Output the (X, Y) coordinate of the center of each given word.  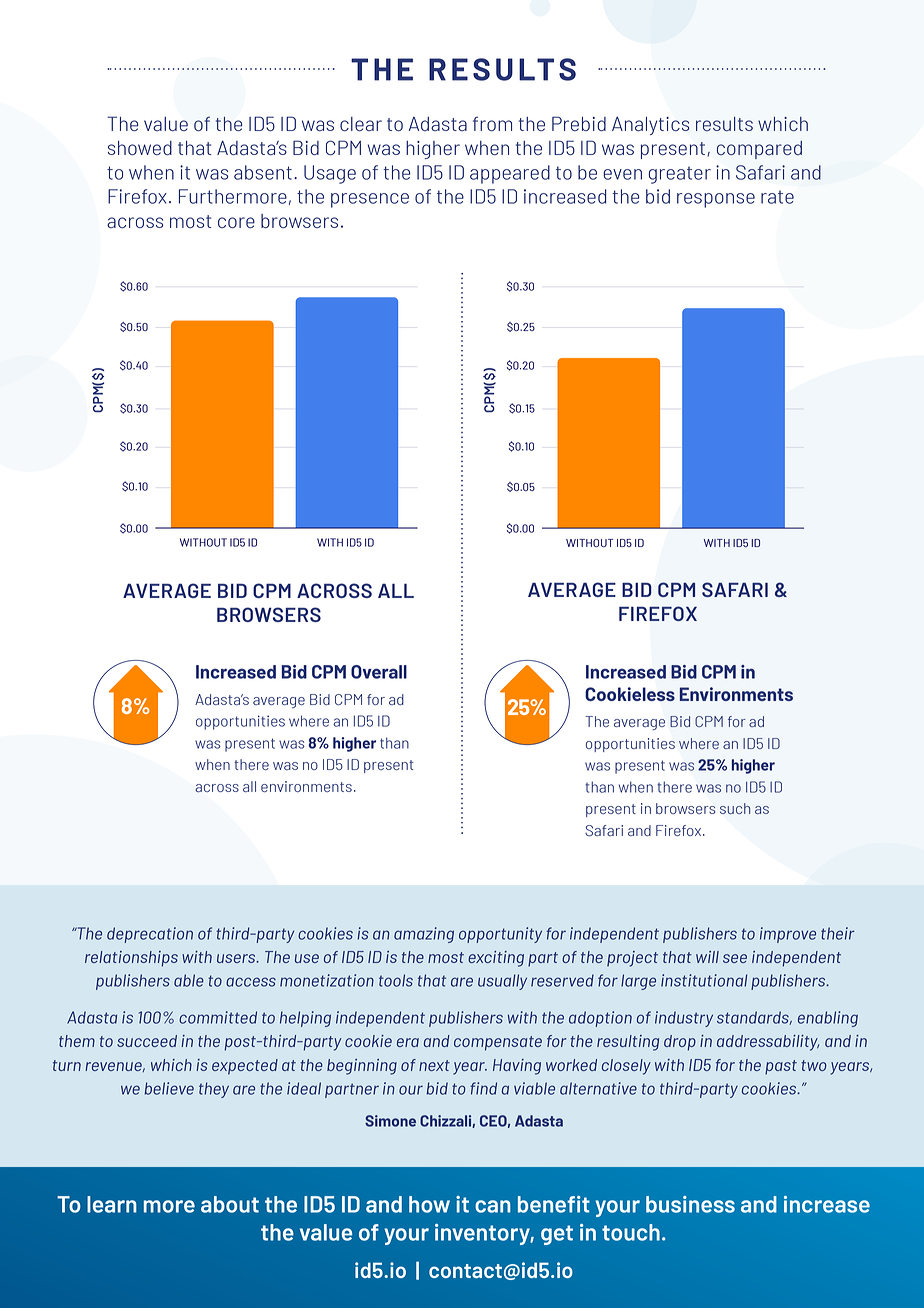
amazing (424, 935)
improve (788, 935)
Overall (379, 672)
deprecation (150, 935)
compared (759, 150)
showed (140, 148)
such (735, 808)
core (236, 222)
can (493, 1206)
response (716, 200)
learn (112, 1204)
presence (370, 200)
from (492, 123)
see (735, 958)
